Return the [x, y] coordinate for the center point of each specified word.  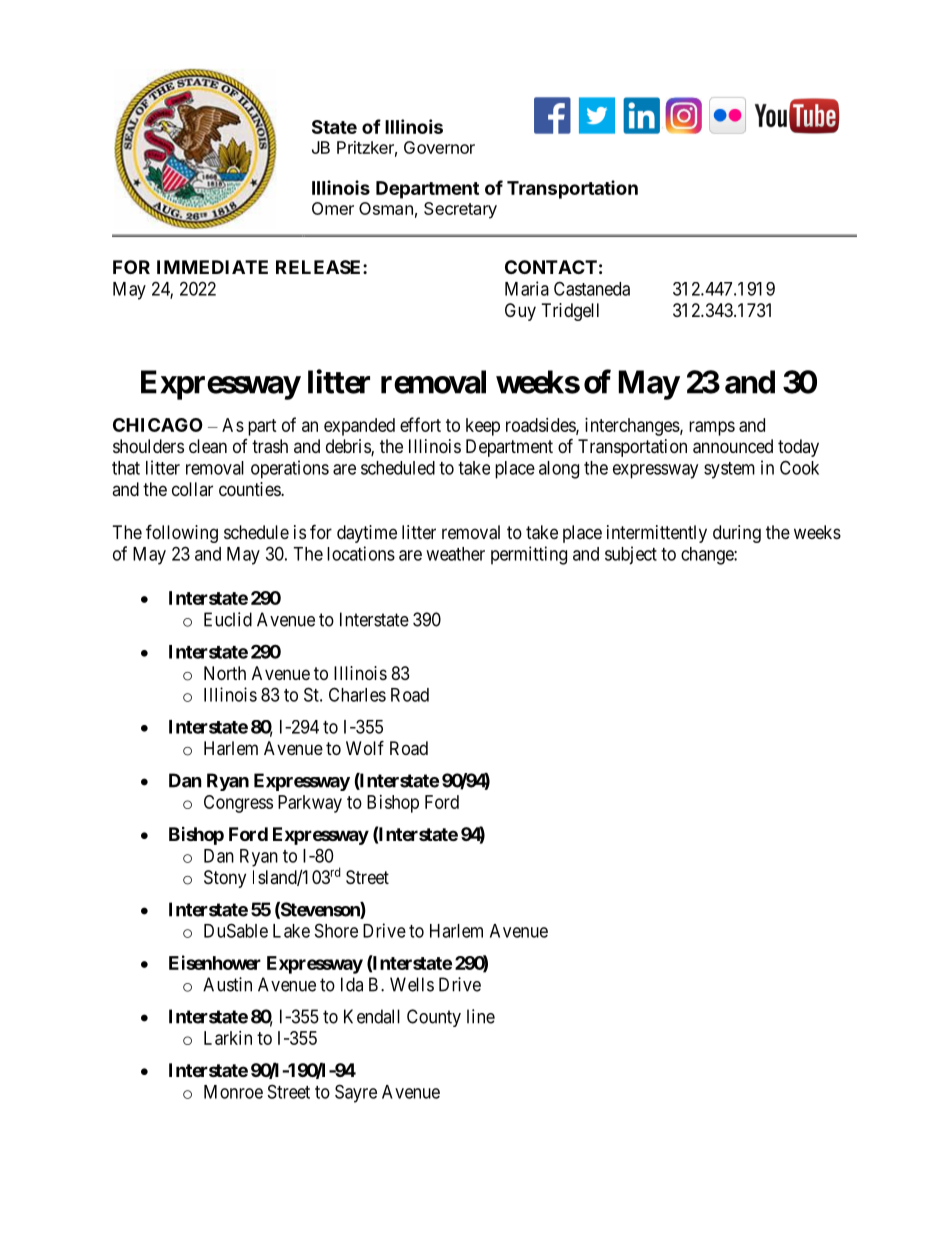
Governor [439, 147]
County [434, 1018]
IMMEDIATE [212, 267]
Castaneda [592, 288]
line [481, 1016]
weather [455, 554]
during [737, 534]
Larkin [228, 1038]
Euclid [228, 619]
